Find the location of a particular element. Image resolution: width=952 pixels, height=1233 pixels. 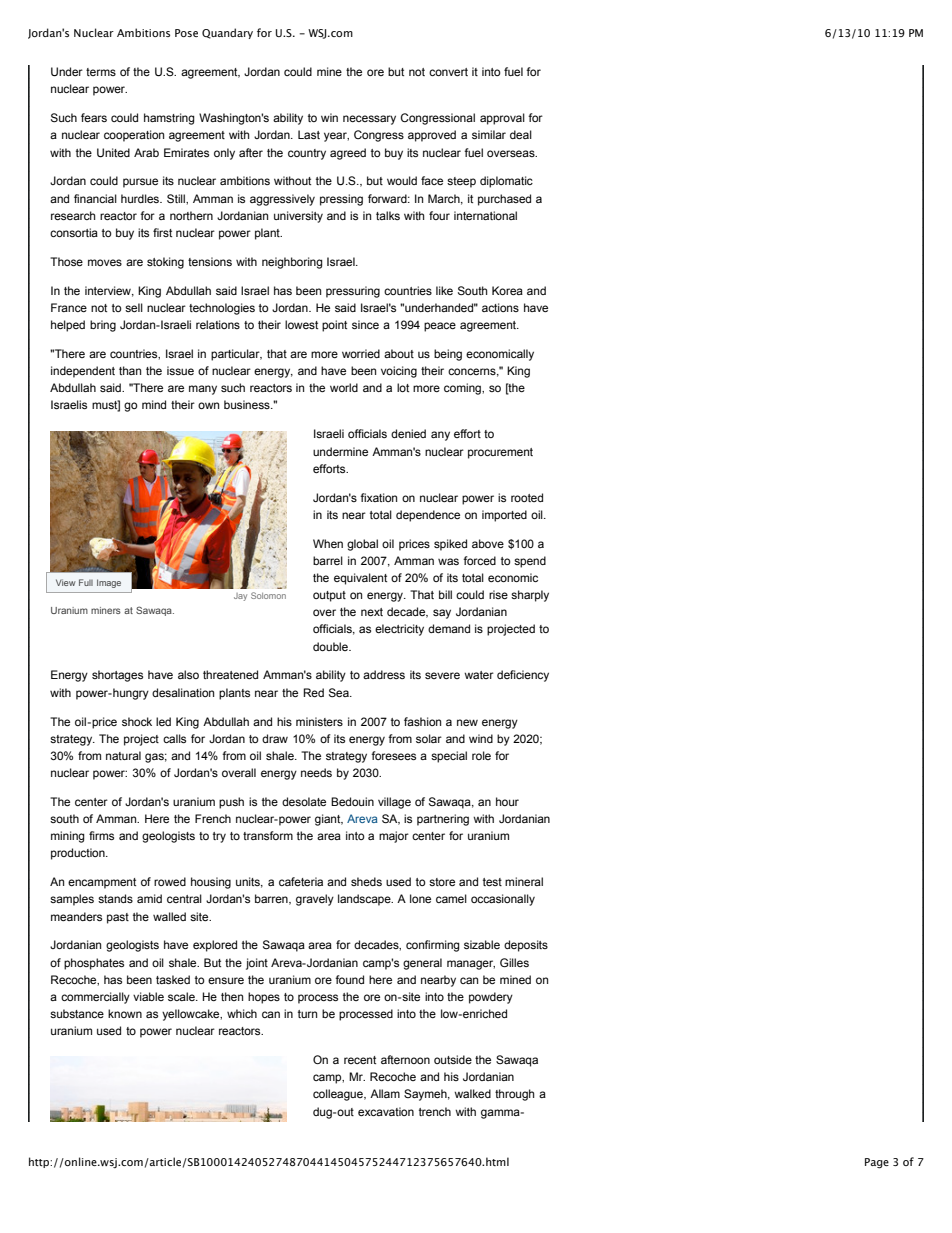

sell is located at coordinates (134, 307).
